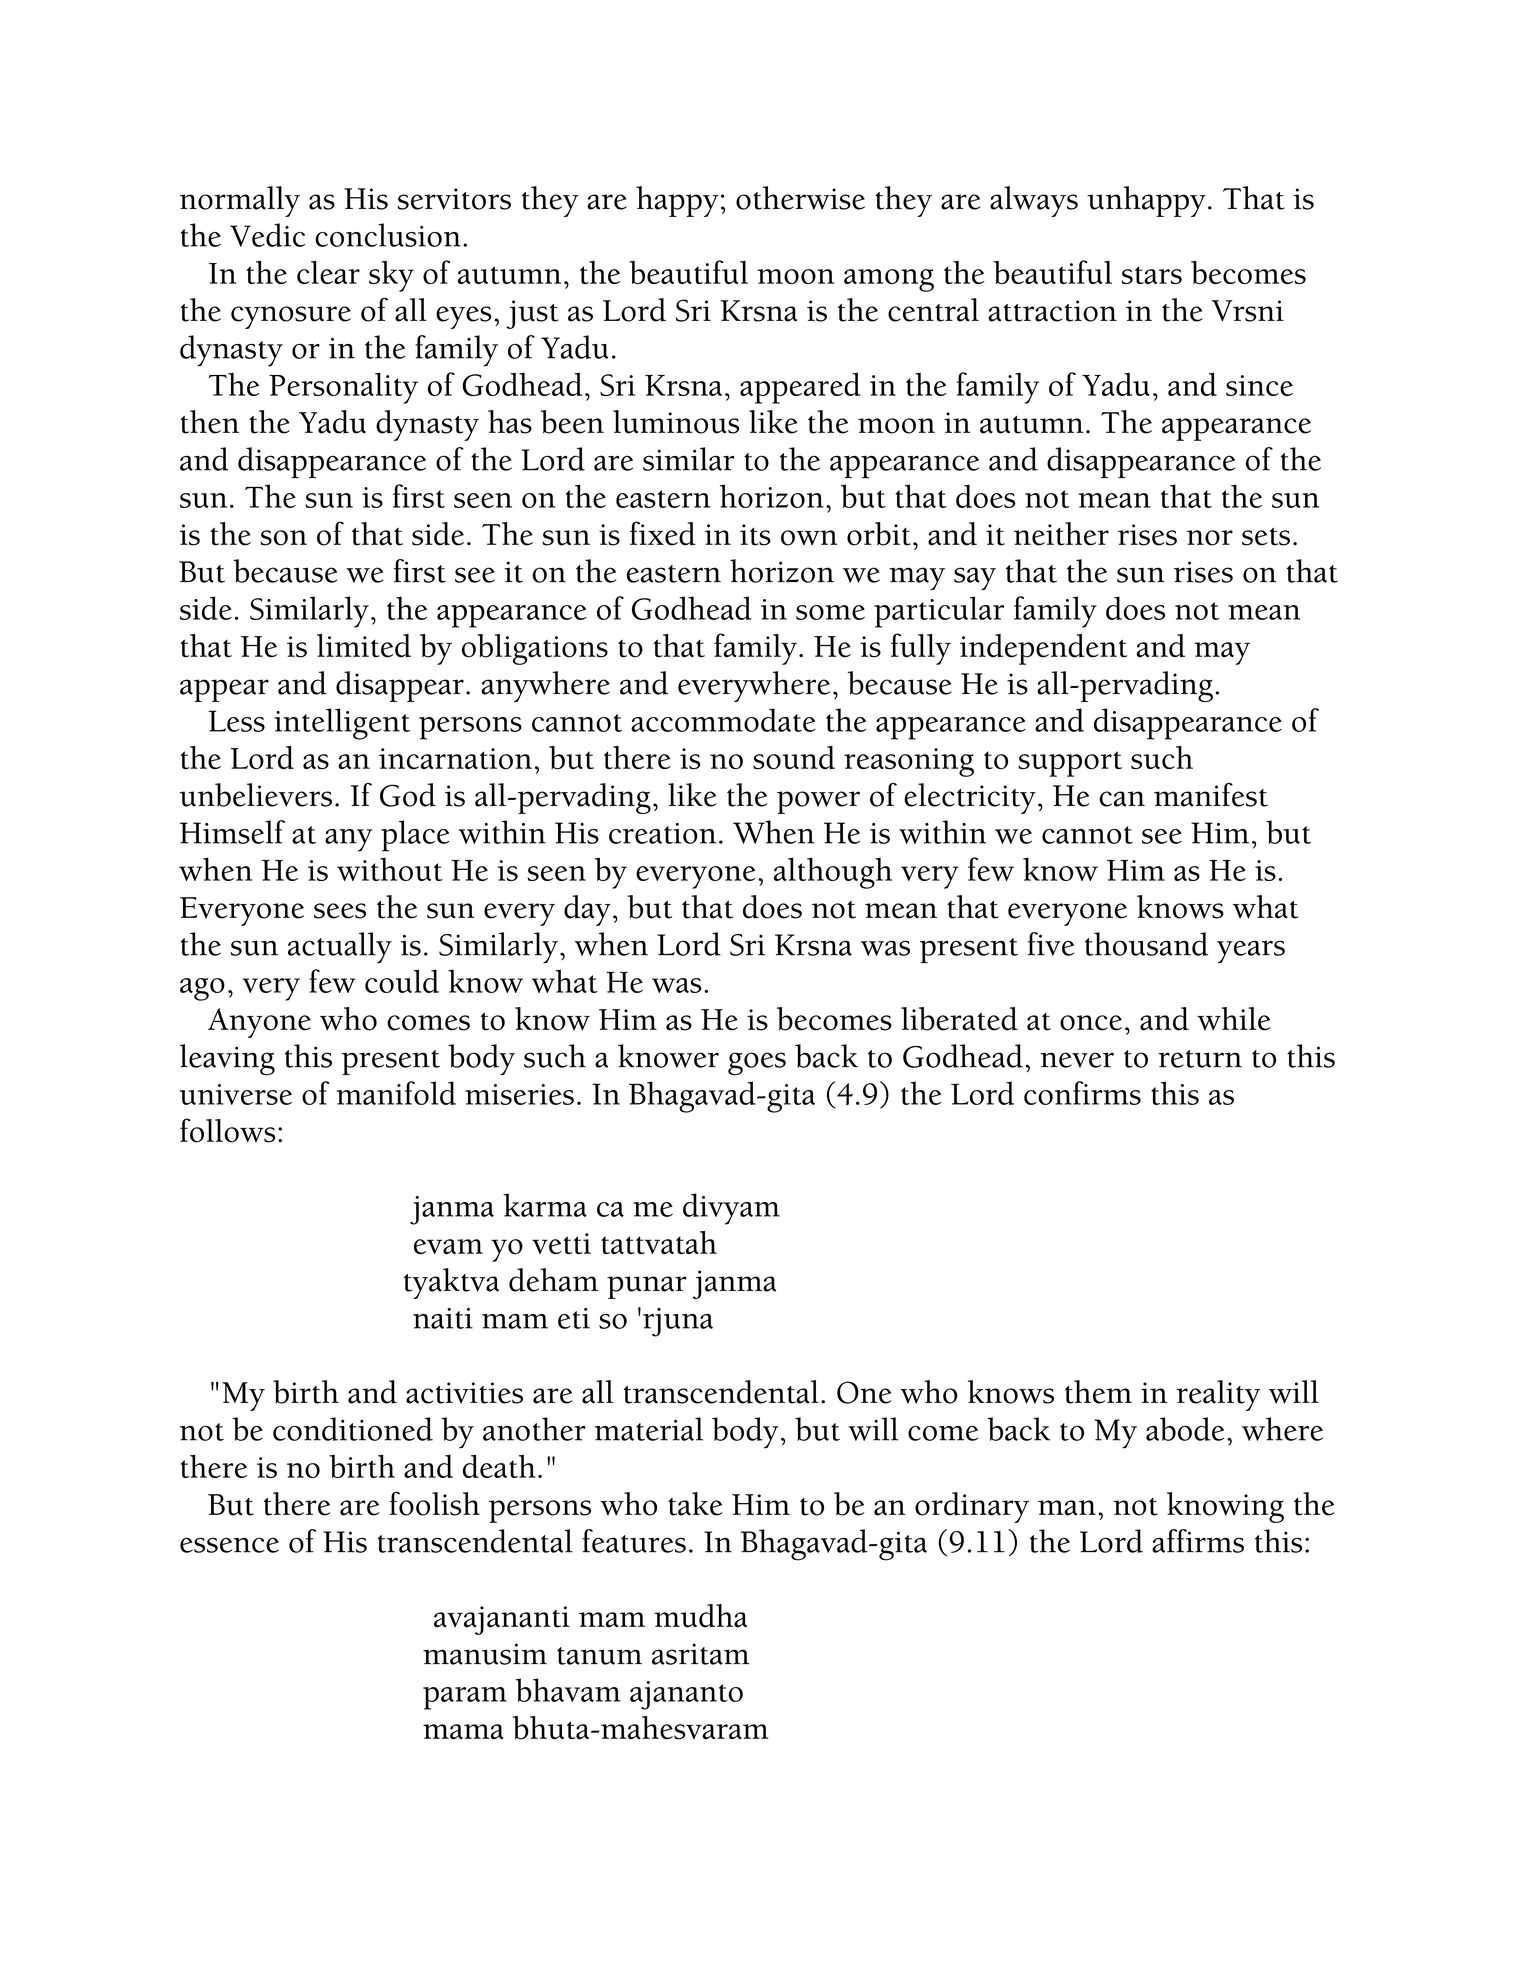 The image size is (1522, 1970). Describe the element at coordinates (757, 1064) in the screenshot. I see `goes` at that location.
